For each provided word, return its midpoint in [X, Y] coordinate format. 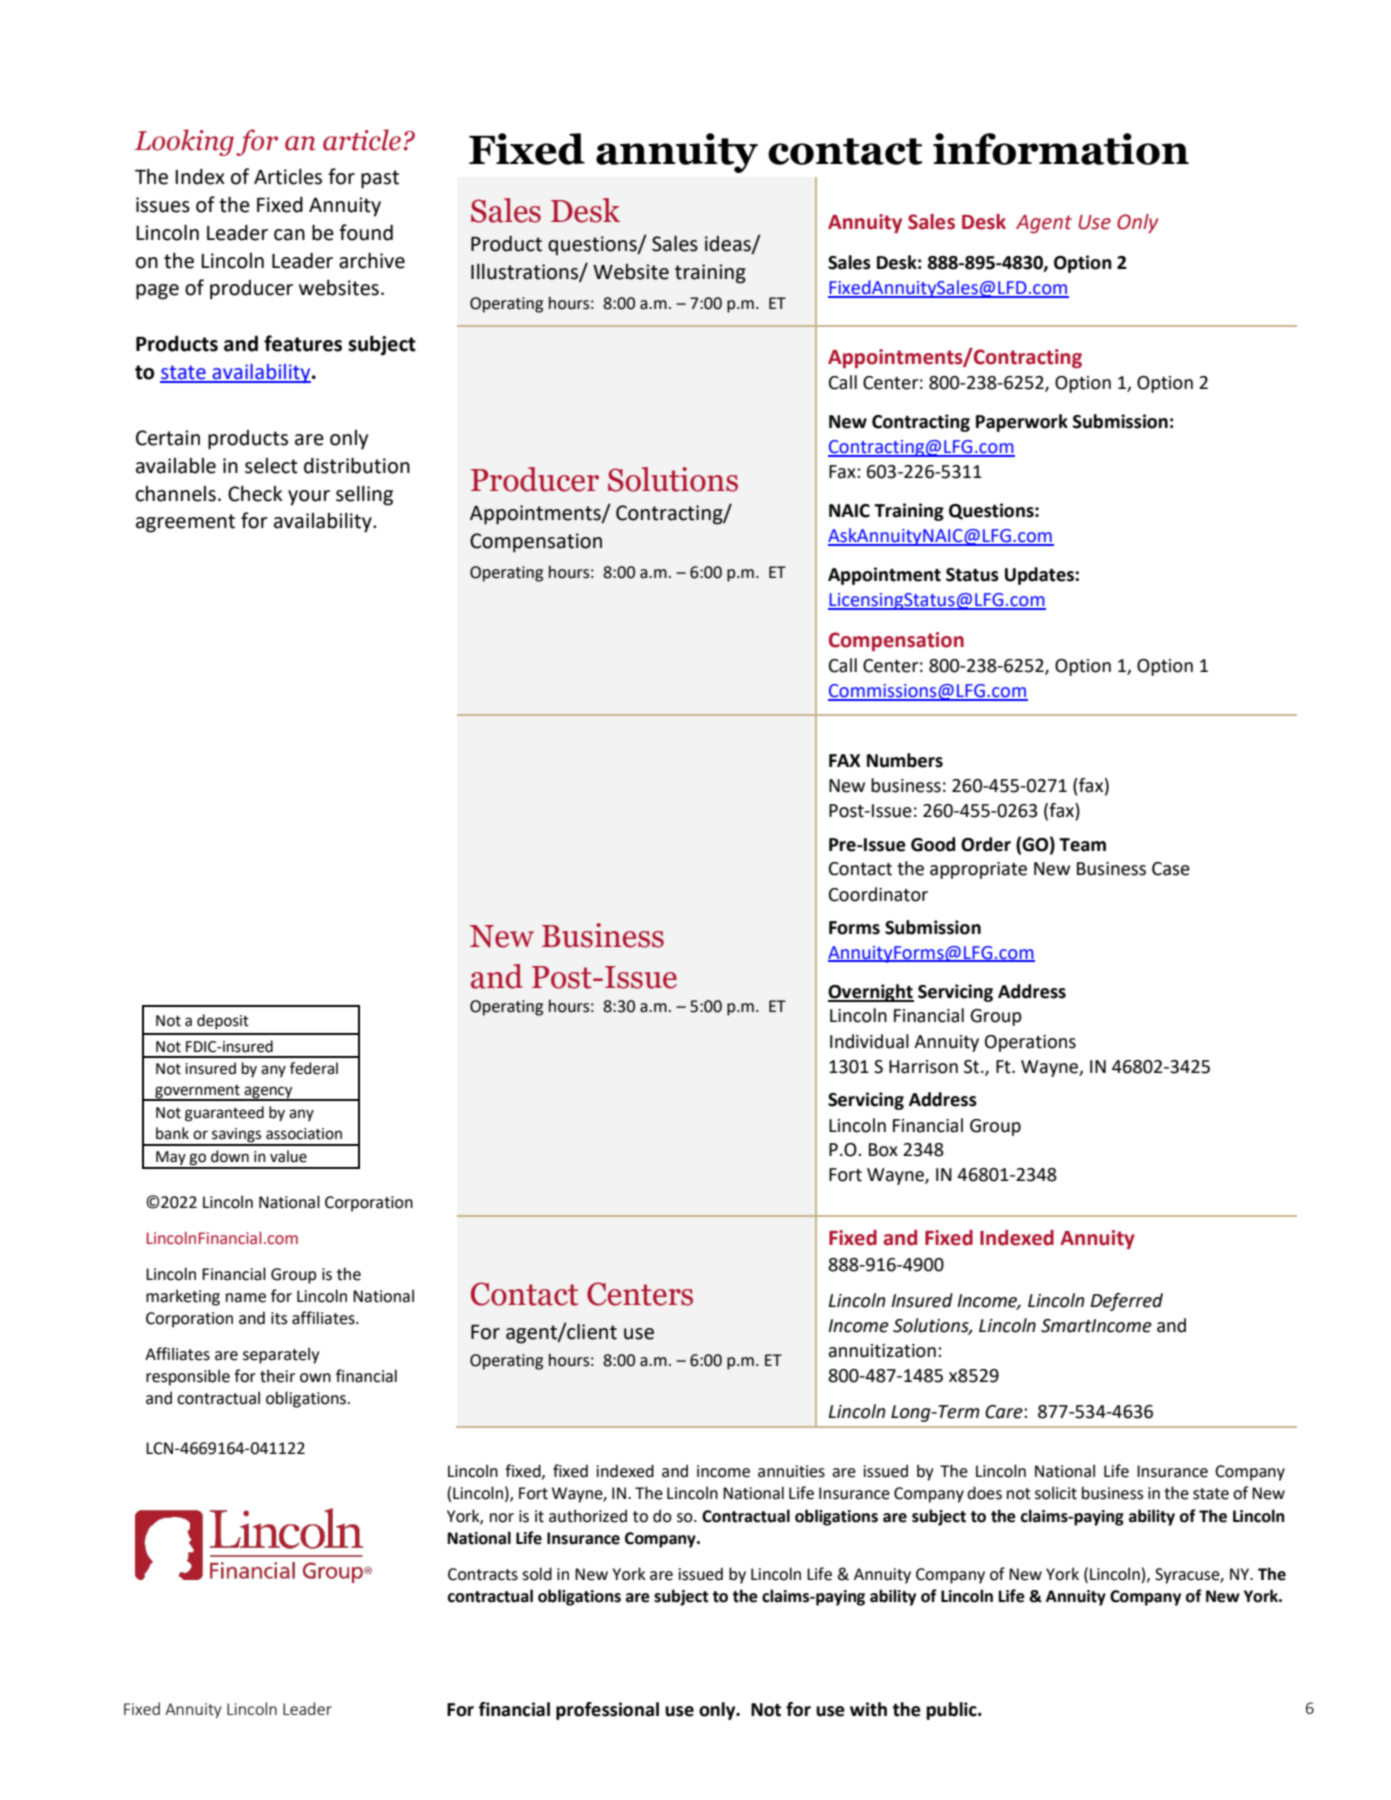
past [380, 179]
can [289, 235]
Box [883, 1150]
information [1061, 149]
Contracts [483, 1574]
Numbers [905, 760]
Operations [1030, 1043]
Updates [1039, 576]
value [288, 1156]
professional [607, 1711]
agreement [185, 523]
